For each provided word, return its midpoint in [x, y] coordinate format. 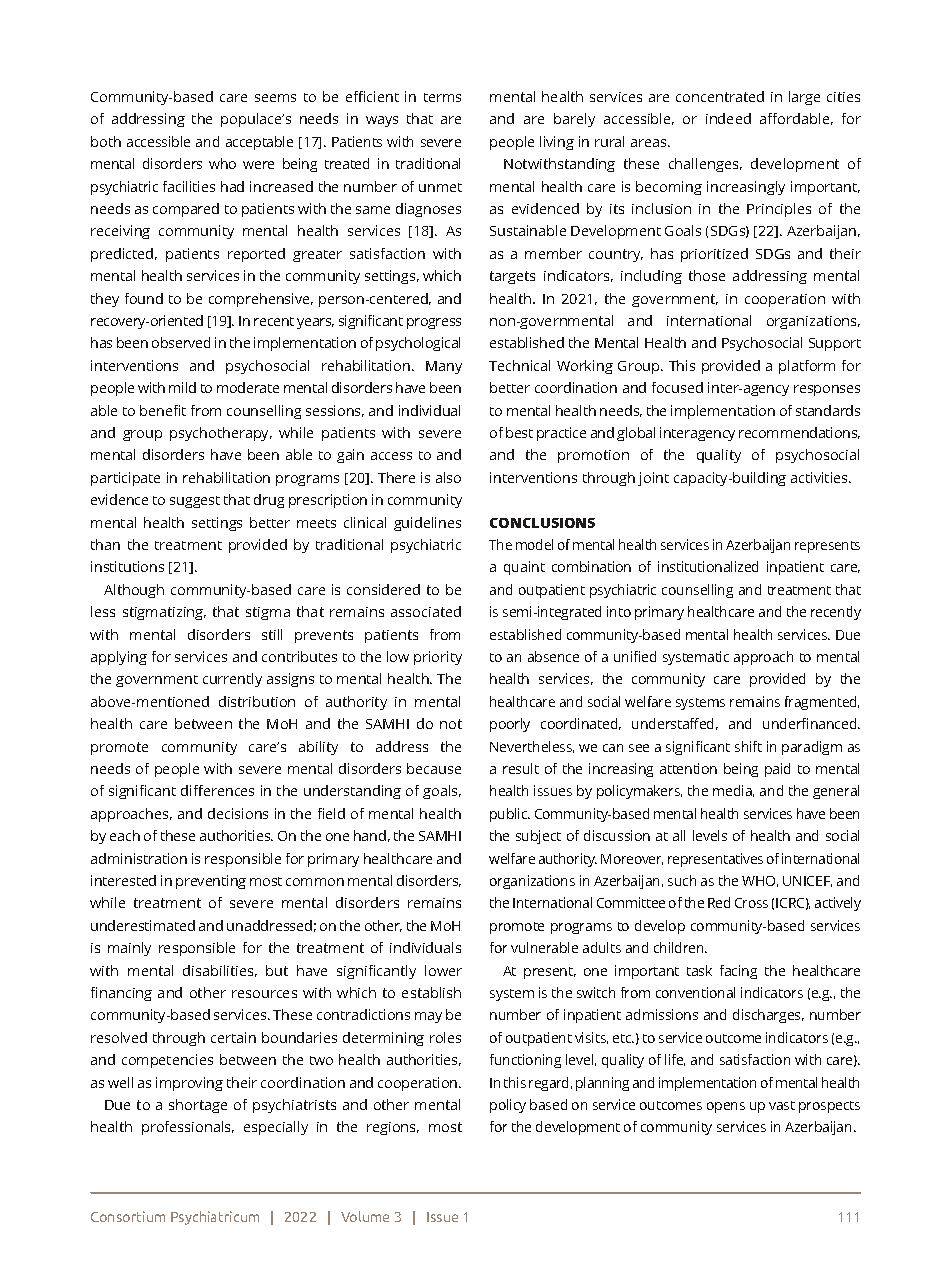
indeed [728, 118]
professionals [188, 1128]
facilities [189, 186]
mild [182, 387]
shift [748, 746]
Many [444, 367]
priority [438, 658]
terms [442, 97]
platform [807, 367]
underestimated [143, 925]
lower [443, 970]
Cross [751, 903]
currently [232, 680]
